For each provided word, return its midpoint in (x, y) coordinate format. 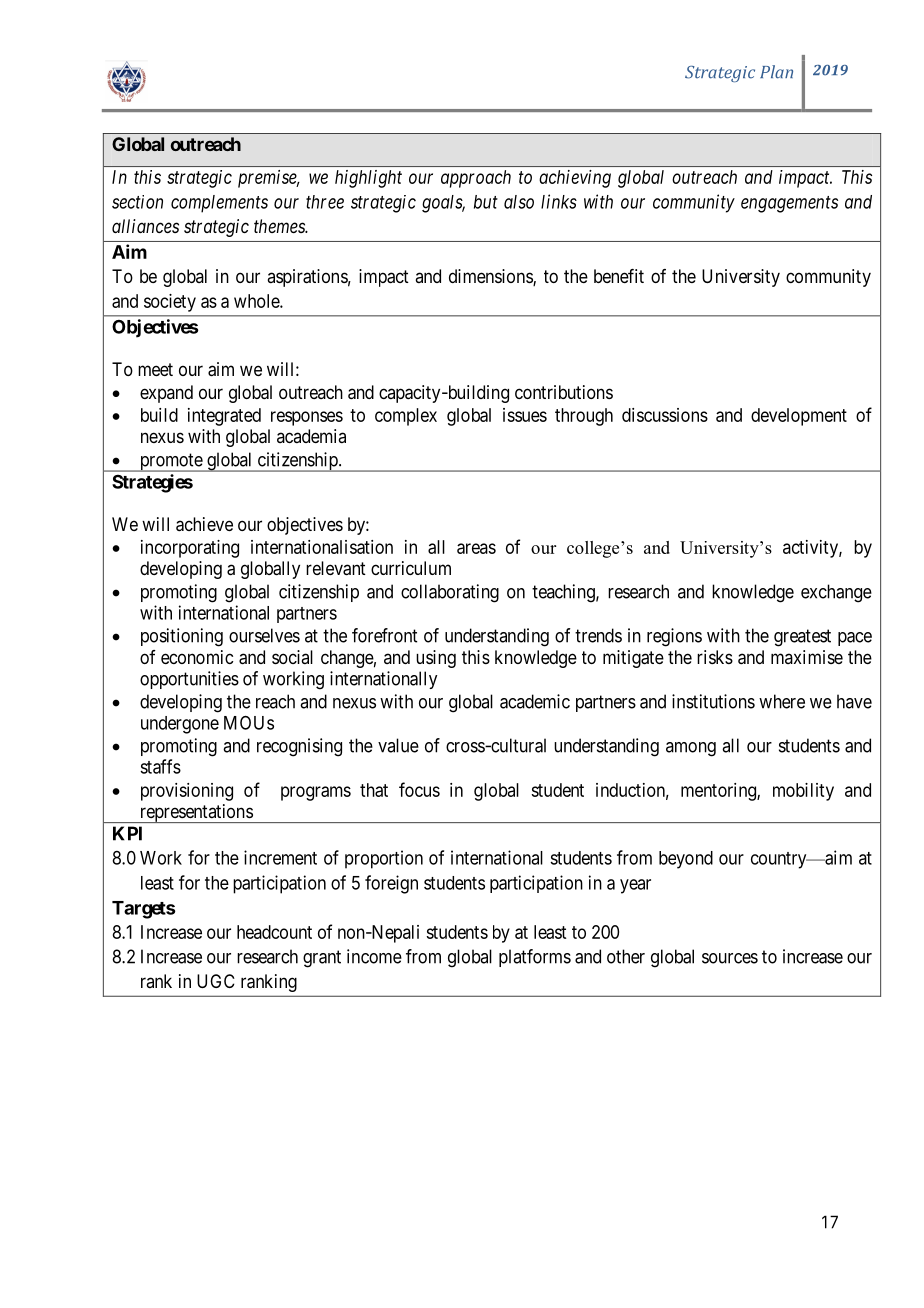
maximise (807, 657)
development (799, 417)
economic (197, 657)
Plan (776, 72)
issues (525, 415)
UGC (216, 981)
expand (166, 394)
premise (268, 179)
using (436, 659)
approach (476, 179)
